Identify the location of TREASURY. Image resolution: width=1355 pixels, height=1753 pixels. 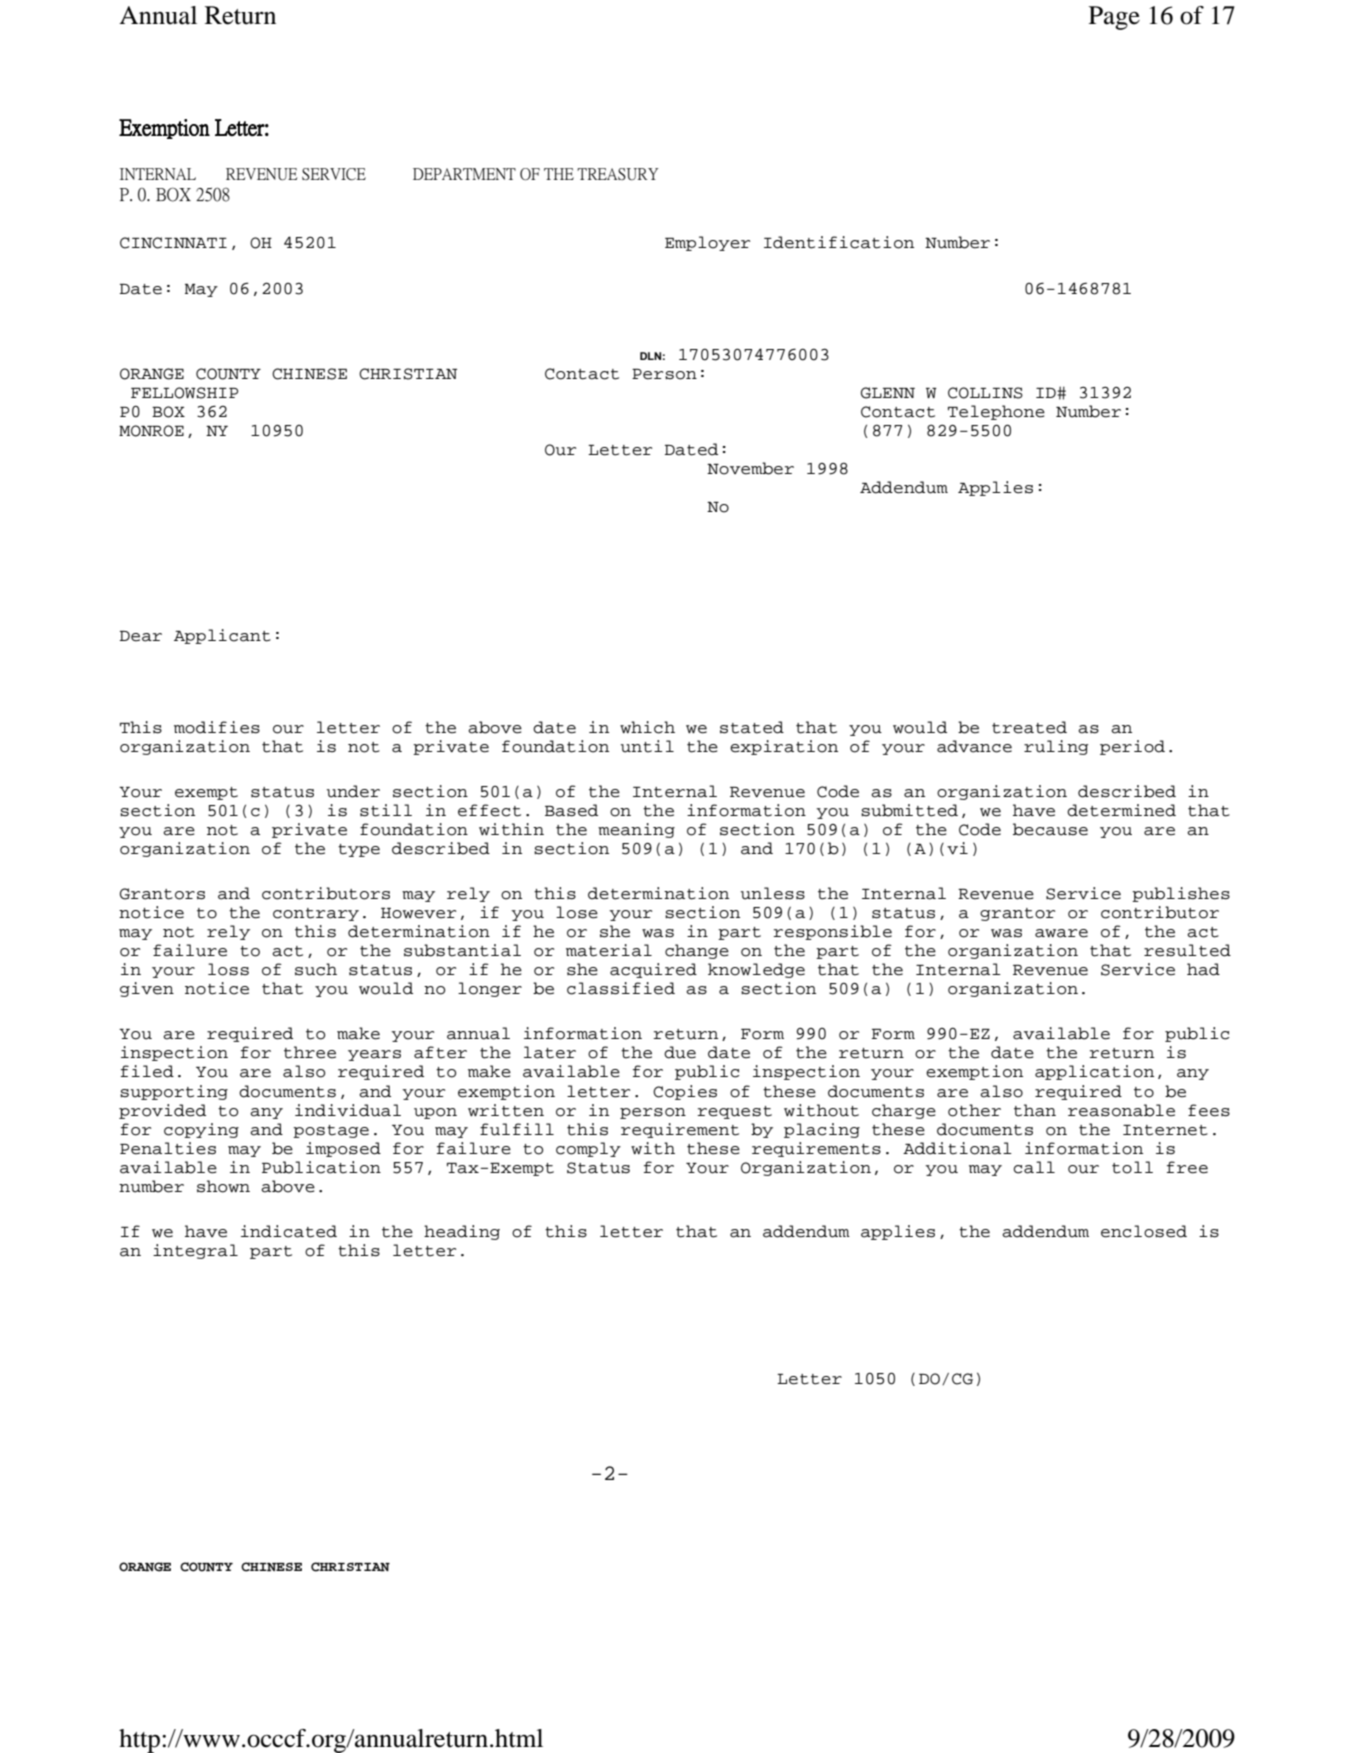
(618, 174).
